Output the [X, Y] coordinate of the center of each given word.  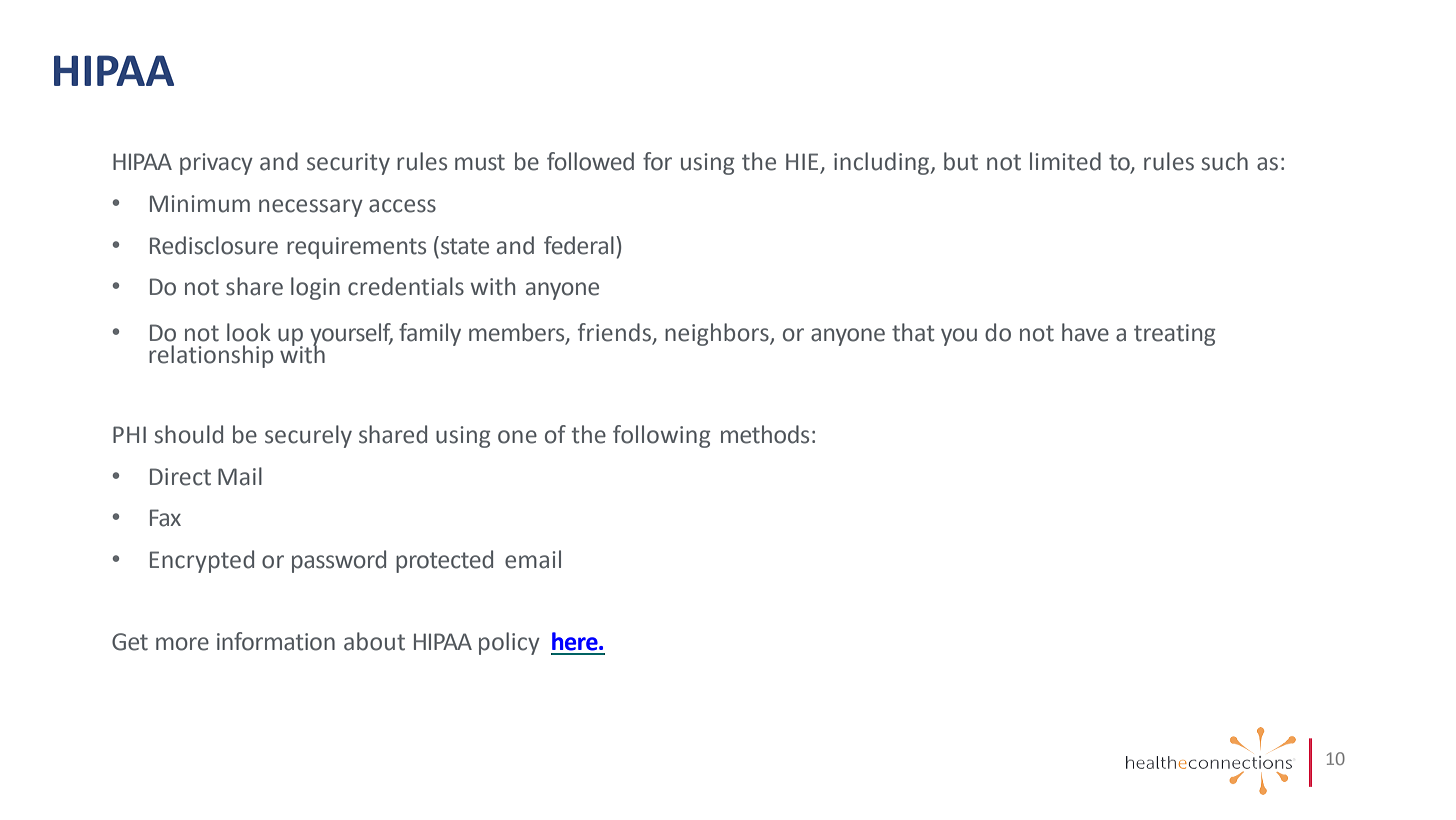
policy [509, 643]
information [276, 641]
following [661, 436]
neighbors [718, 334]
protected [444, 561]
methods [765, 434]
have [1085, 332]
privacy [216, 164]
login [315, 288]
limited [1065, 161]
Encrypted [202, 561]
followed [590, 161]
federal [579, 245]
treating [1174, 335]
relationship [211, 356]
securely [308, 436]
